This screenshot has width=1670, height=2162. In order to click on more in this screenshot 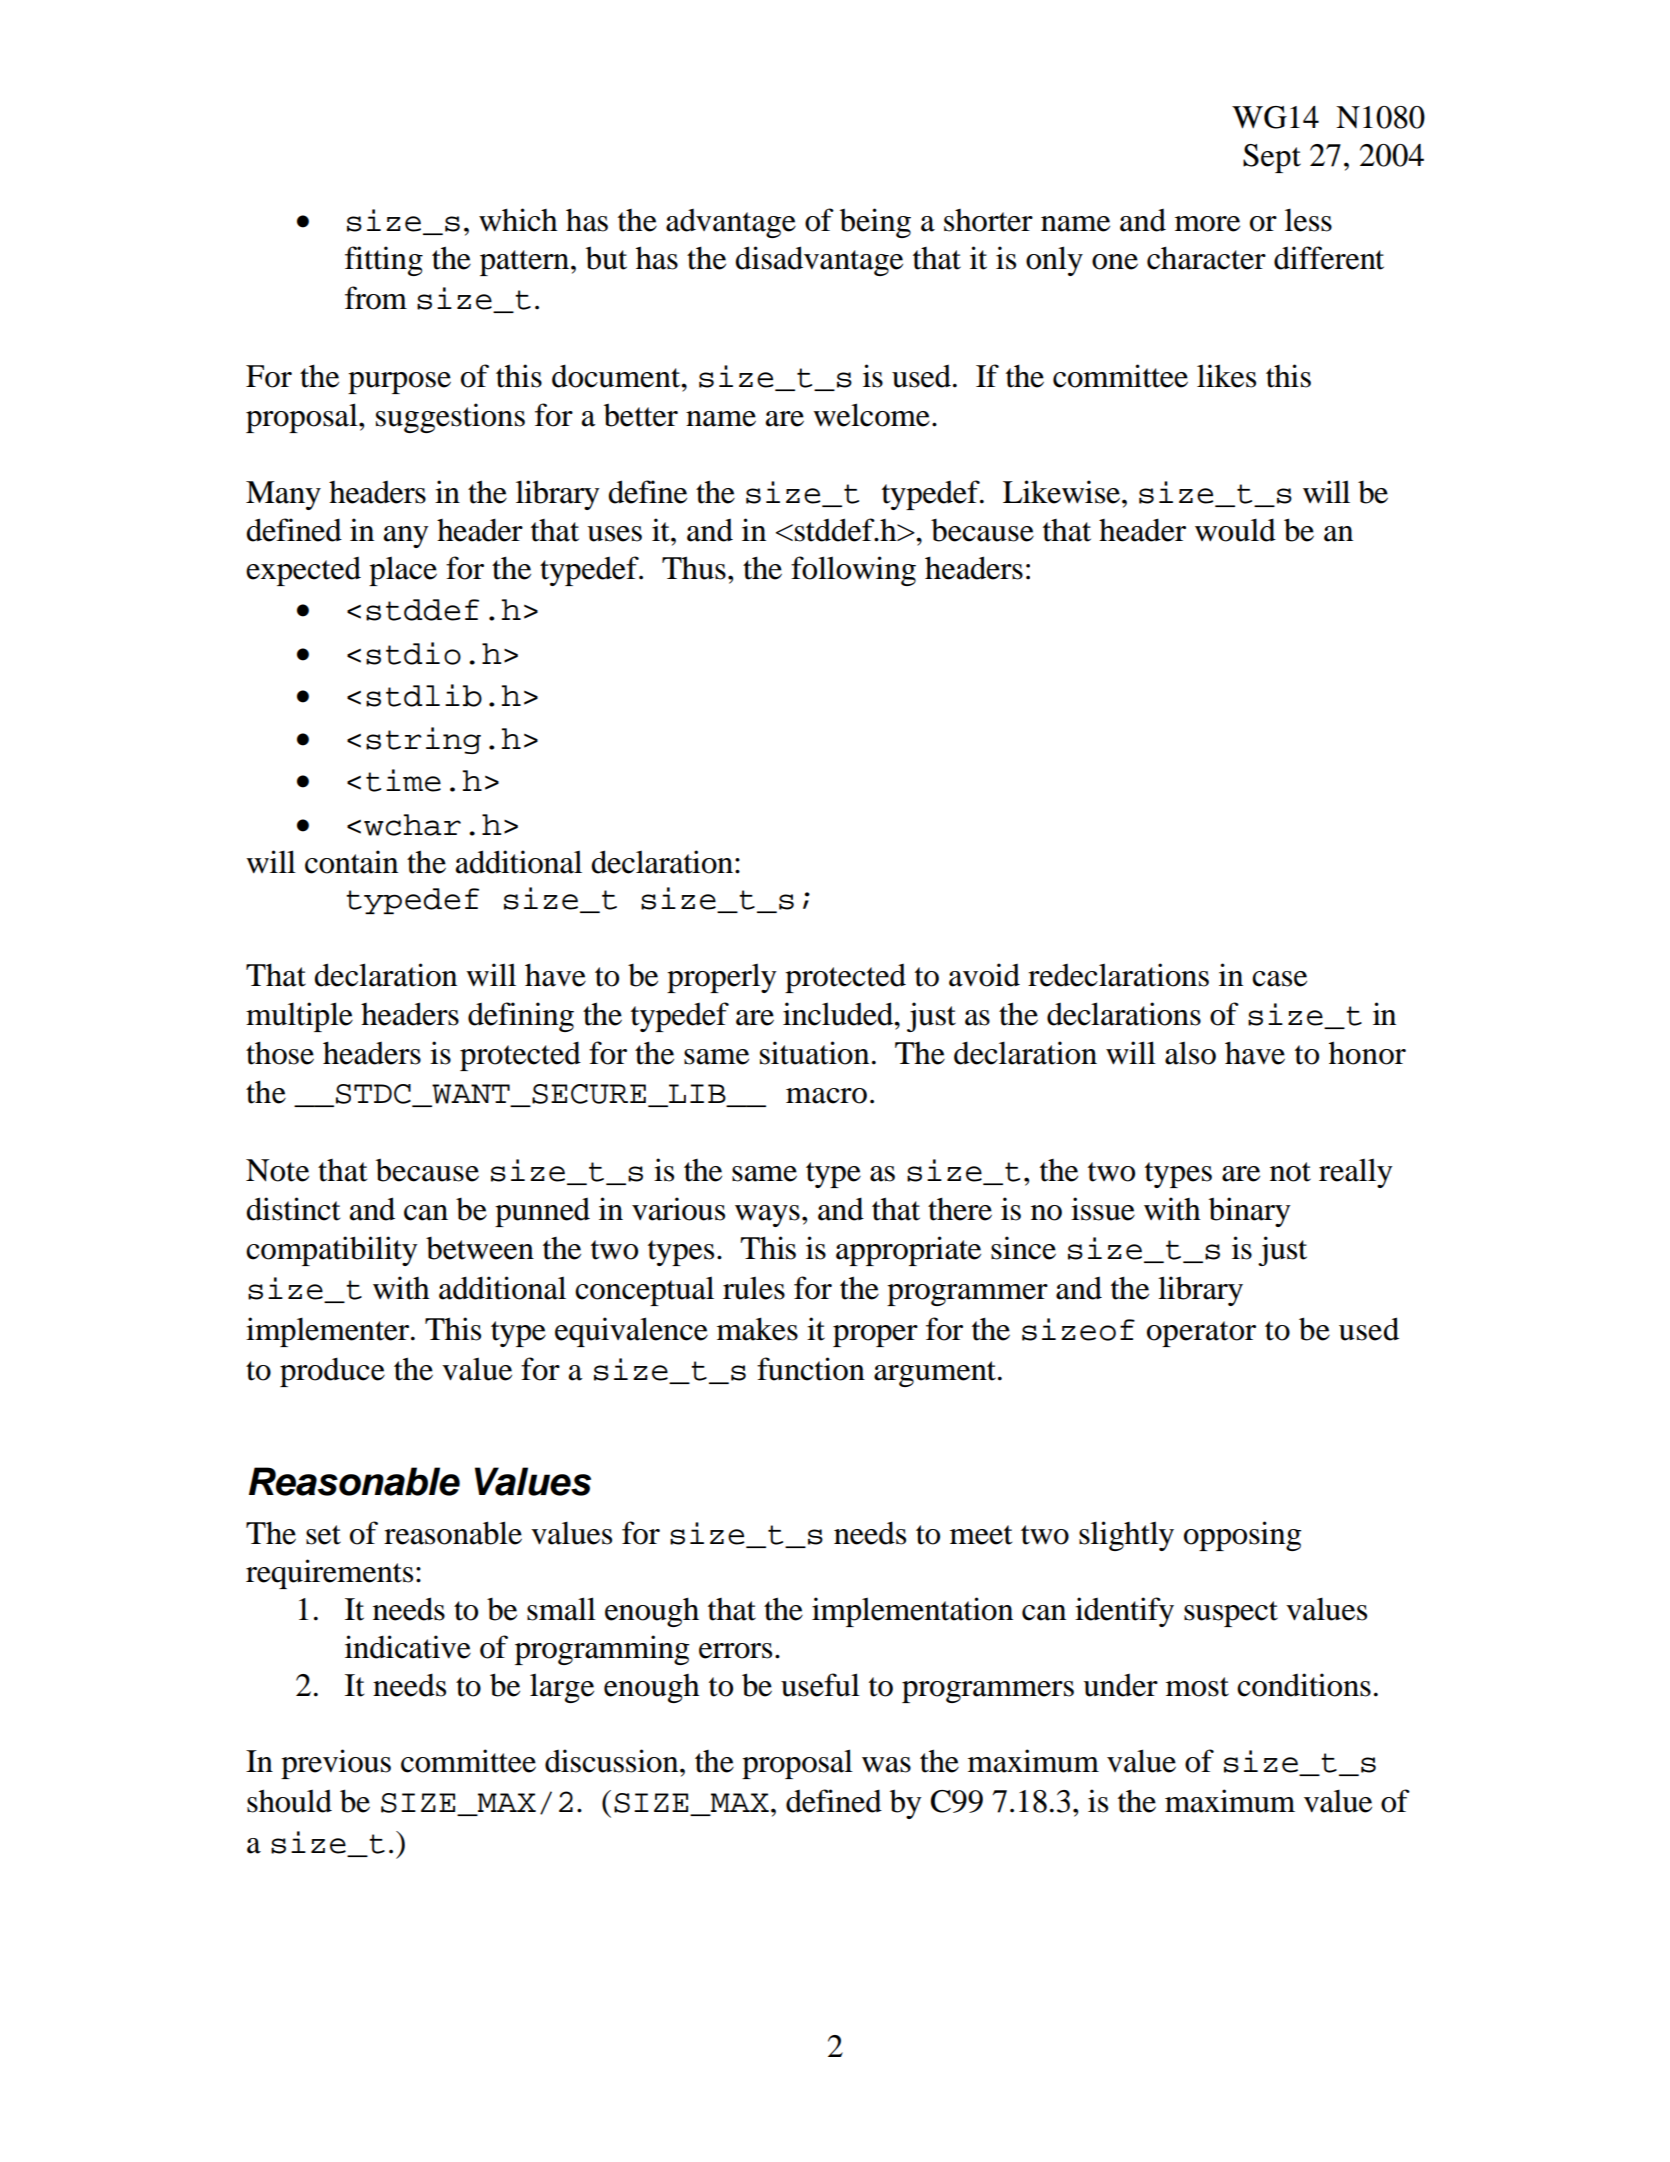, I will do `click(1207, 224)`.
